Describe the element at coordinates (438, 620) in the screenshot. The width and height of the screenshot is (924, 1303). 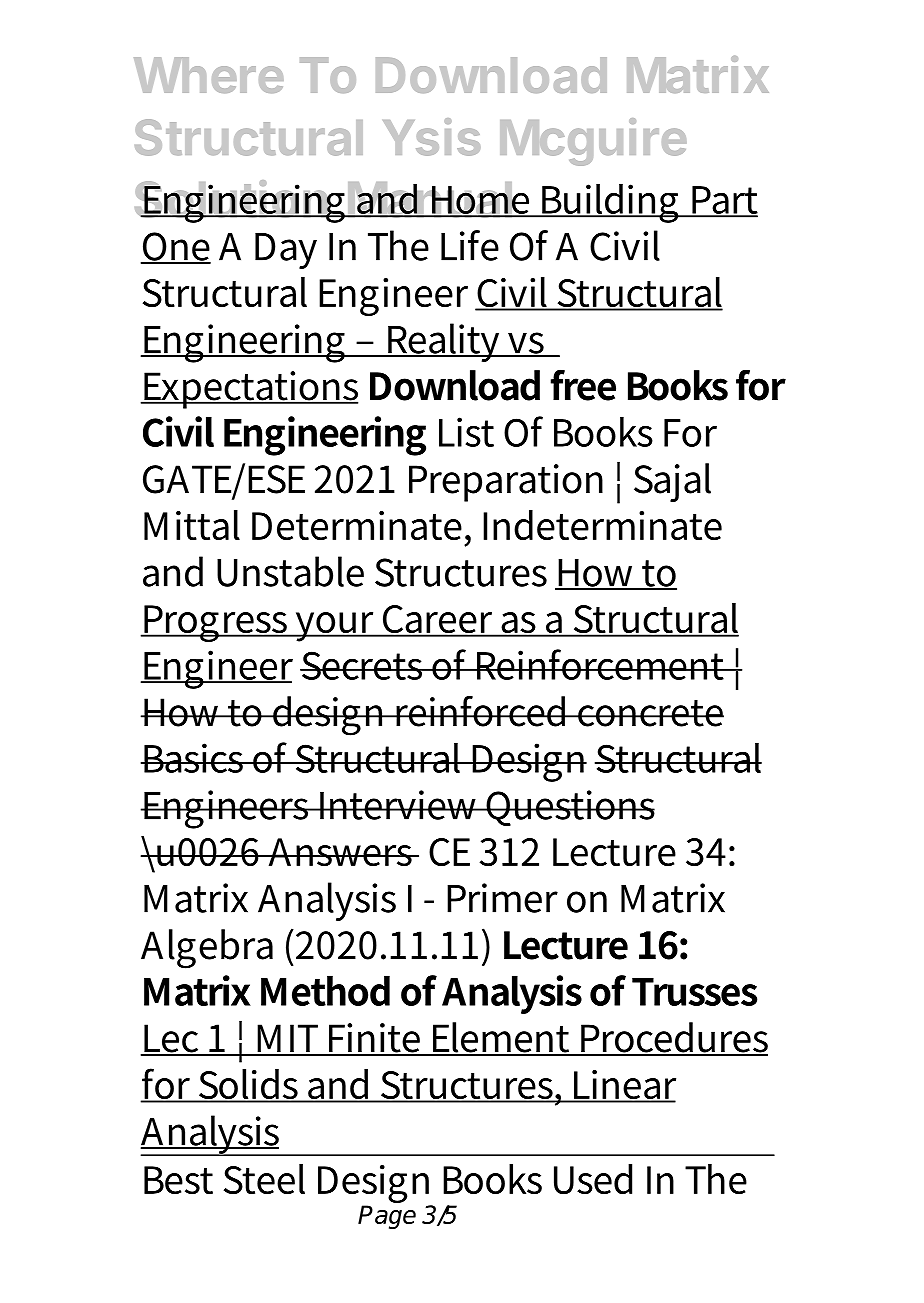
I see `Career` at that location.
